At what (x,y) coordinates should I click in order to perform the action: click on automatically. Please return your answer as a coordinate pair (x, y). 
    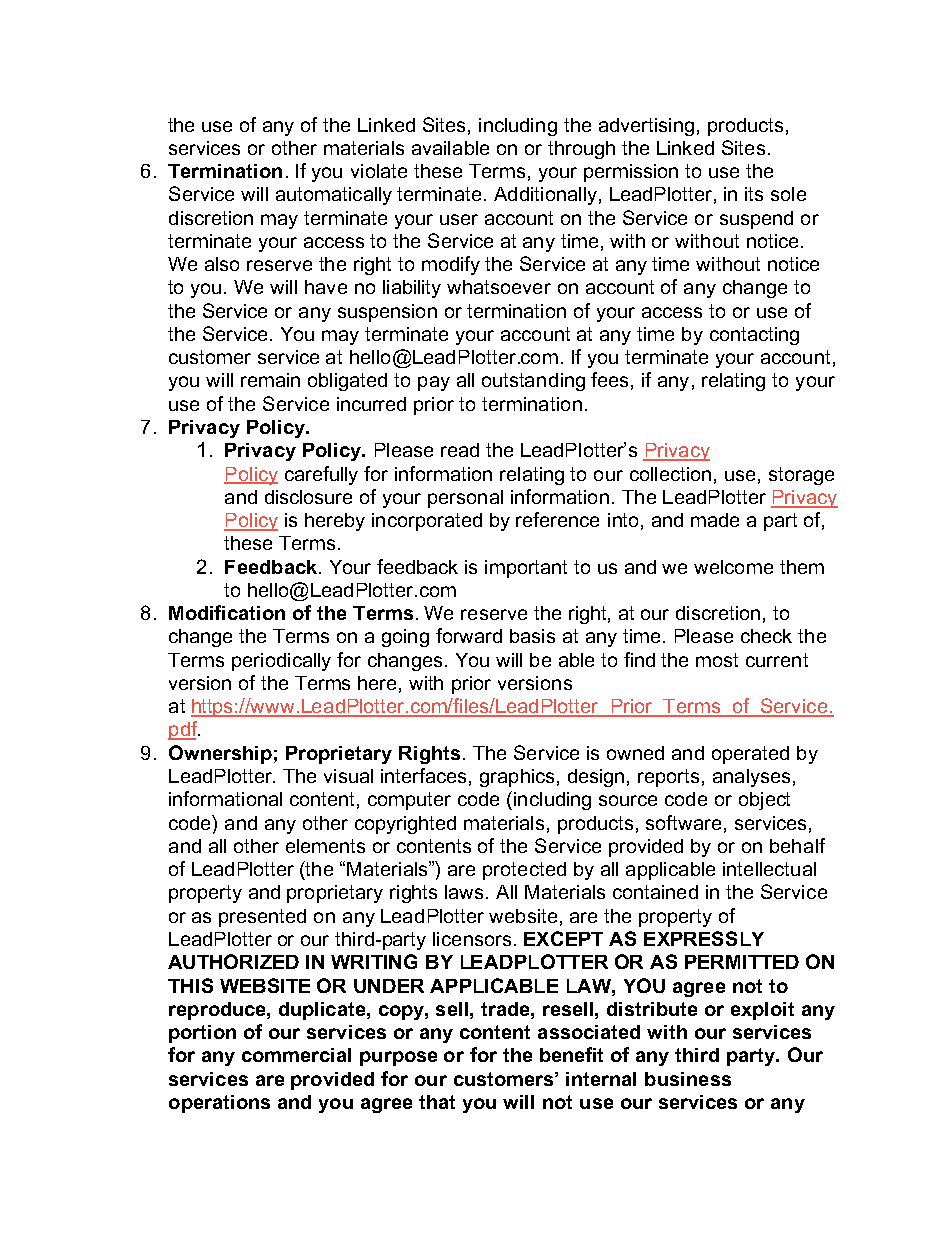
    Looking at the image, I should click on (334, 196).
